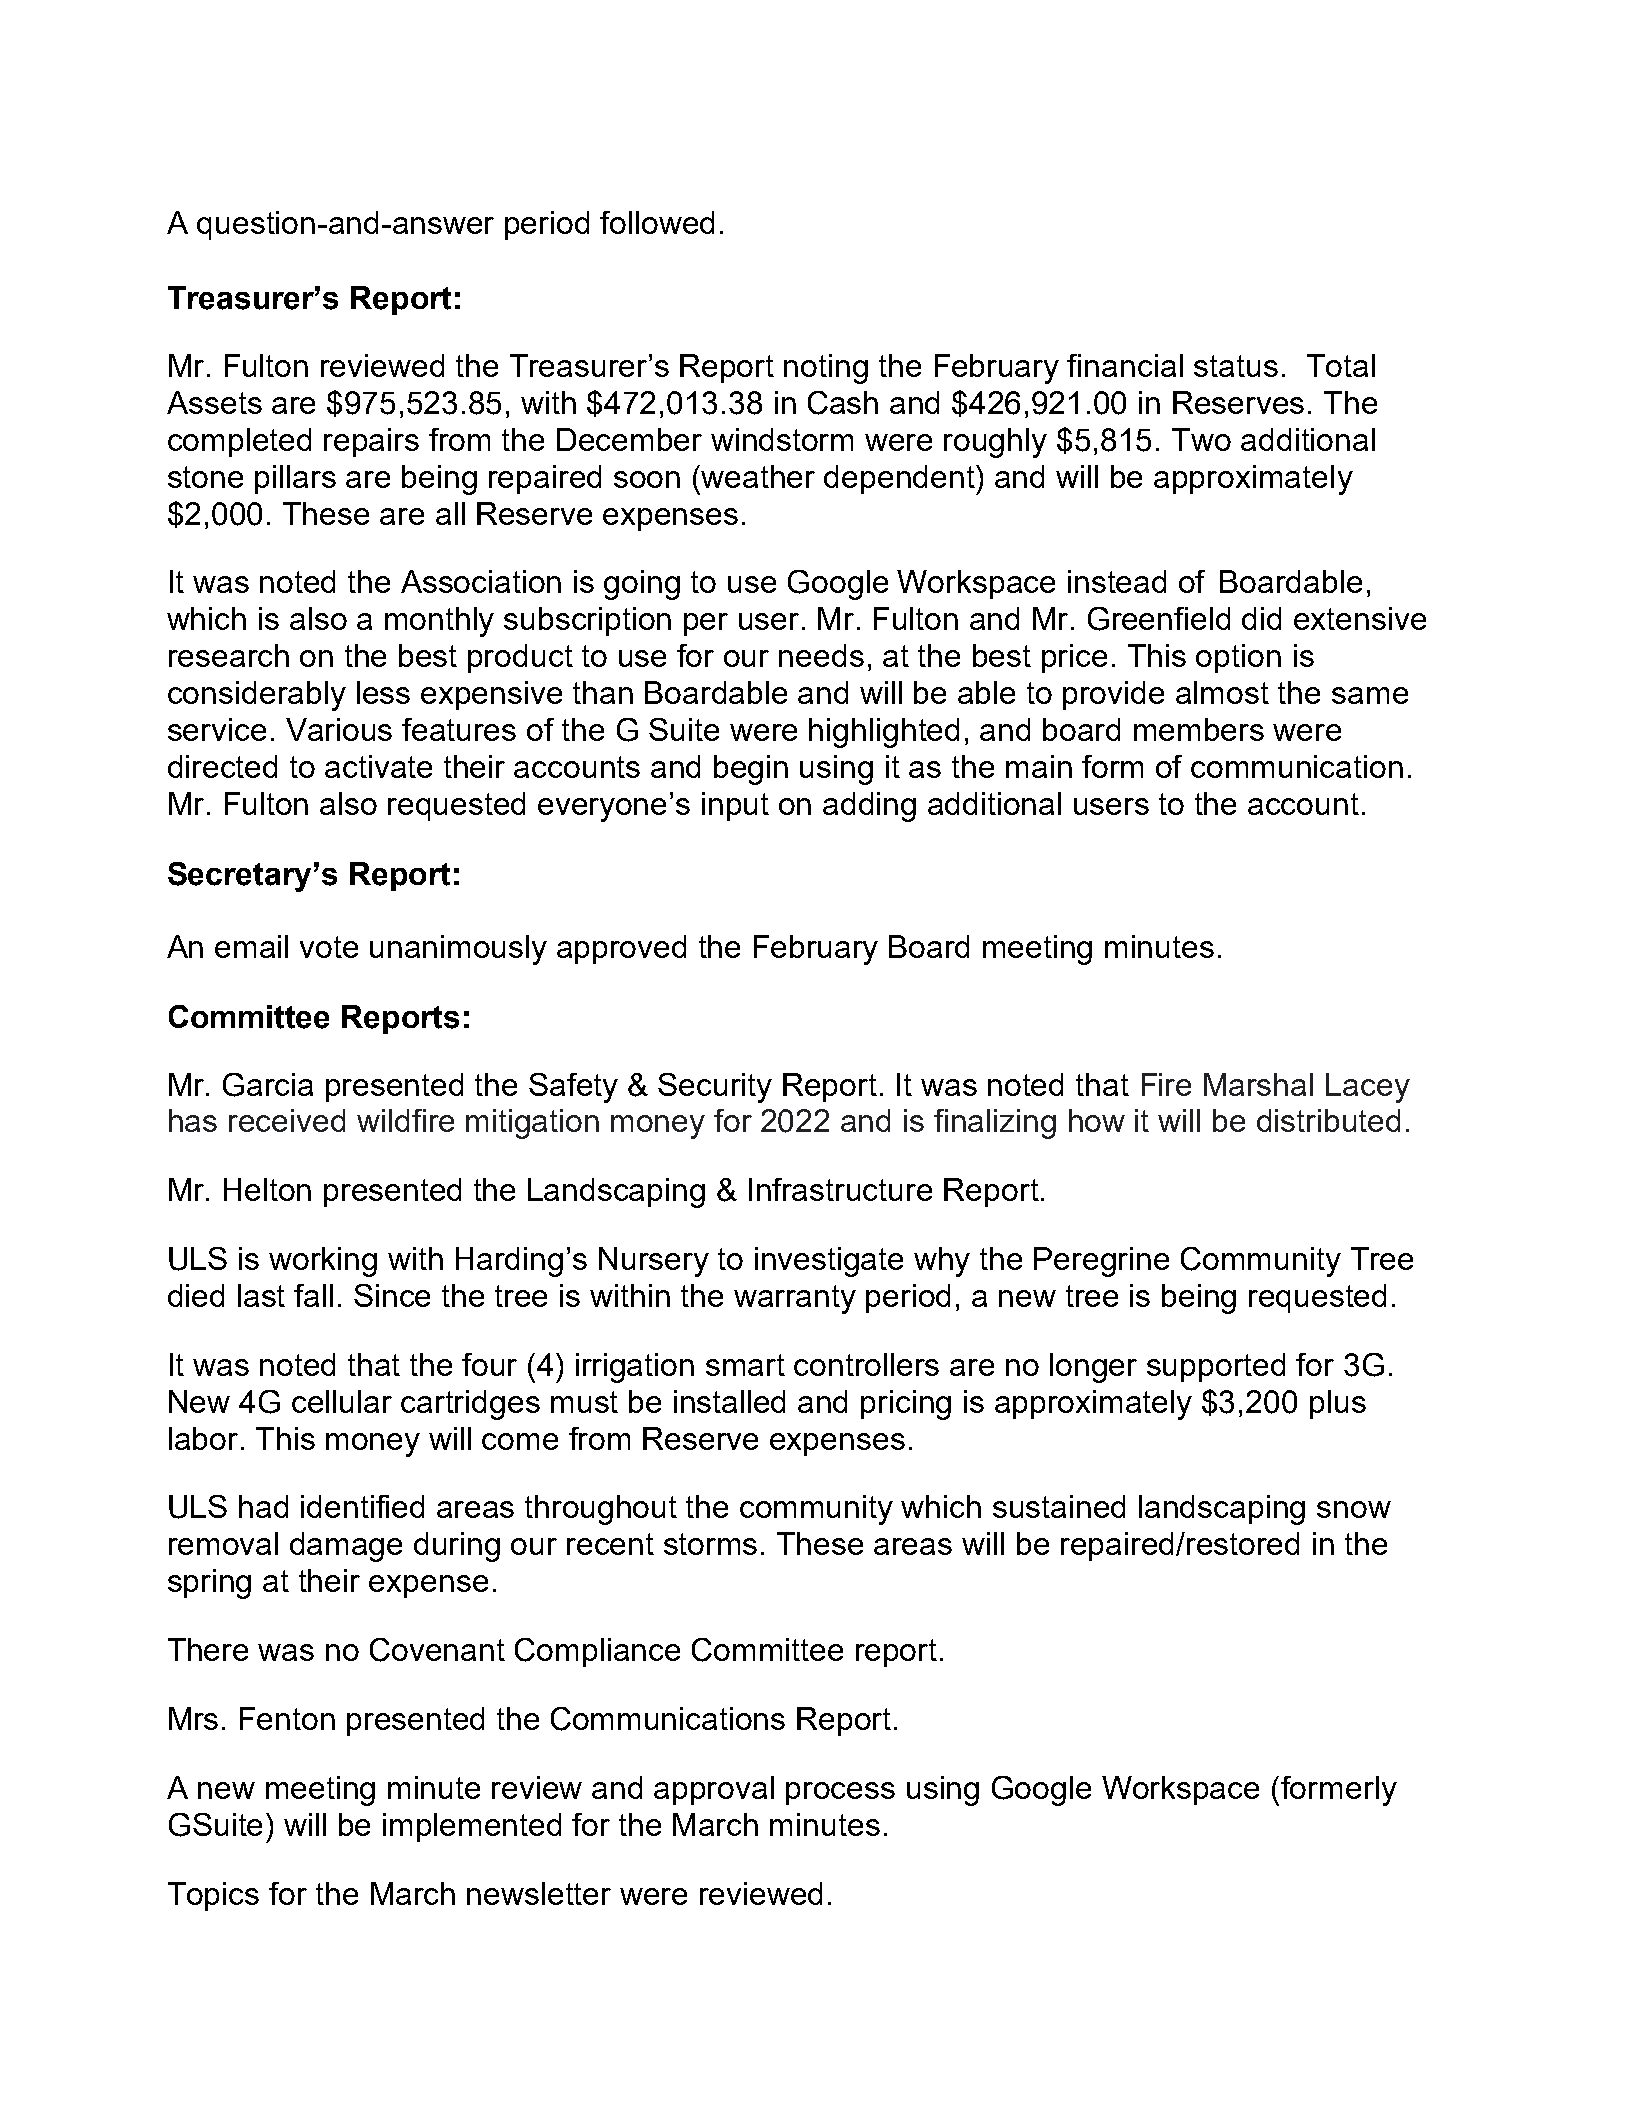  What do you see at coordinates (1236, 366) in the document?
I see `status` at bounding box center [1236, 366].
